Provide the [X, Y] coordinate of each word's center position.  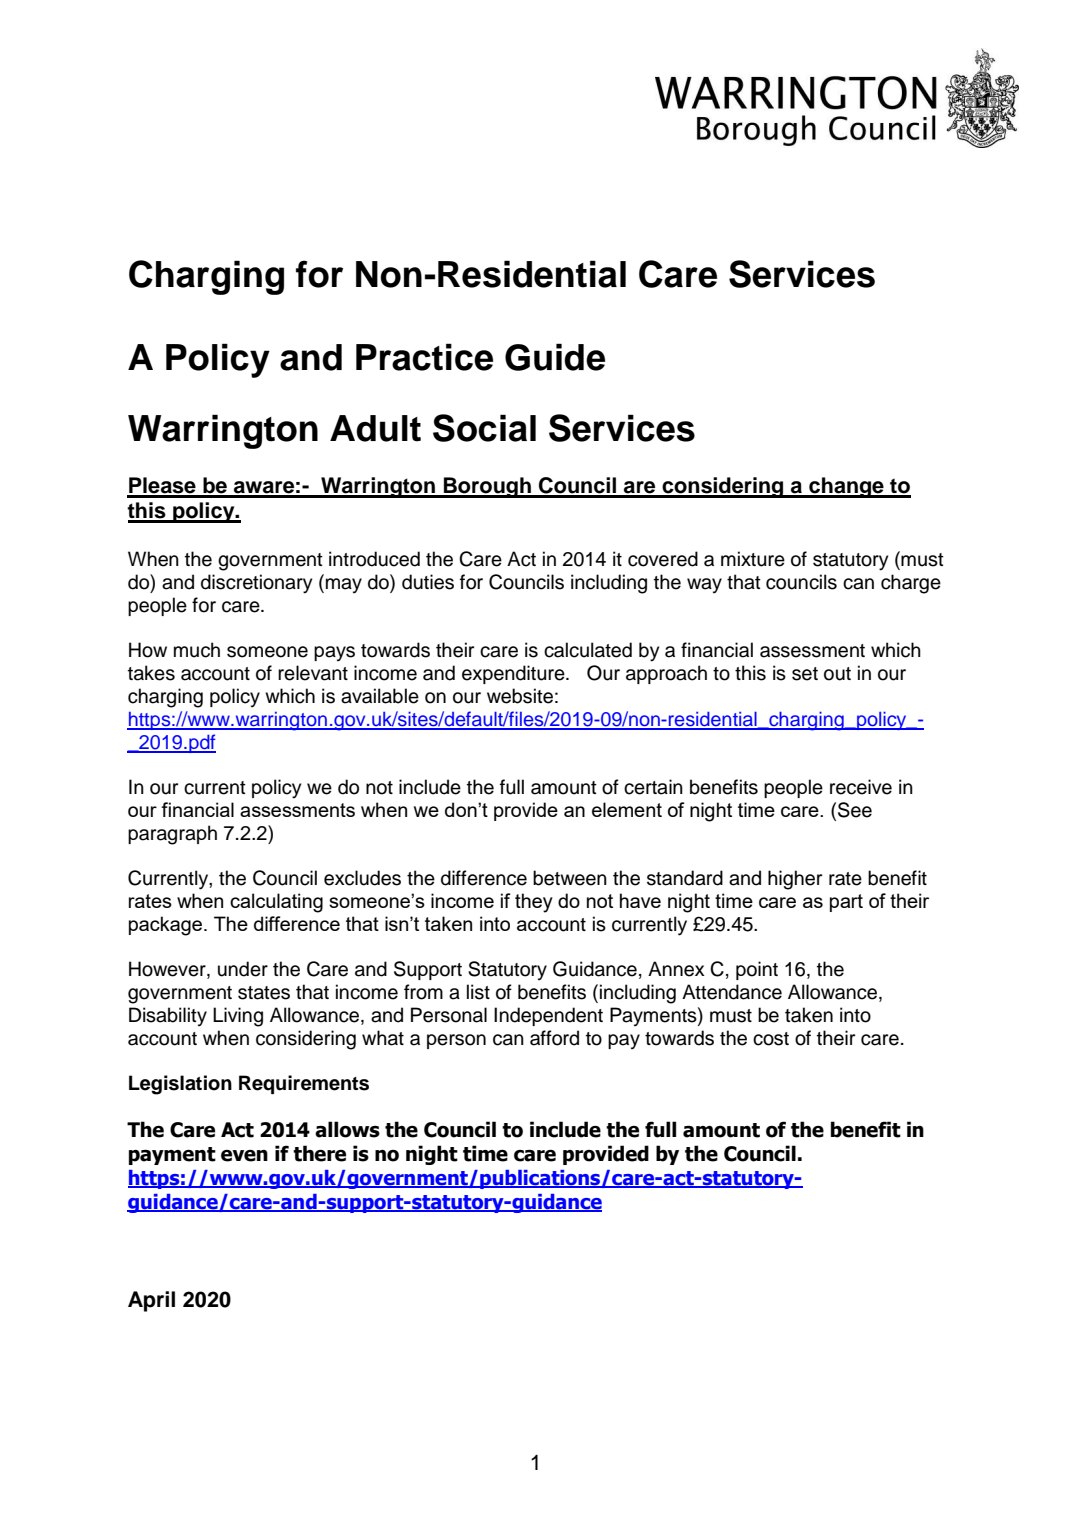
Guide [555, 357]
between [570, 878]
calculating [276, 903]
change [846, 487]
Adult [375, 428]
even [244, 1156]
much [197, 650]
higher [795, 880]
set [805, 674]
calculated [588, 650]
